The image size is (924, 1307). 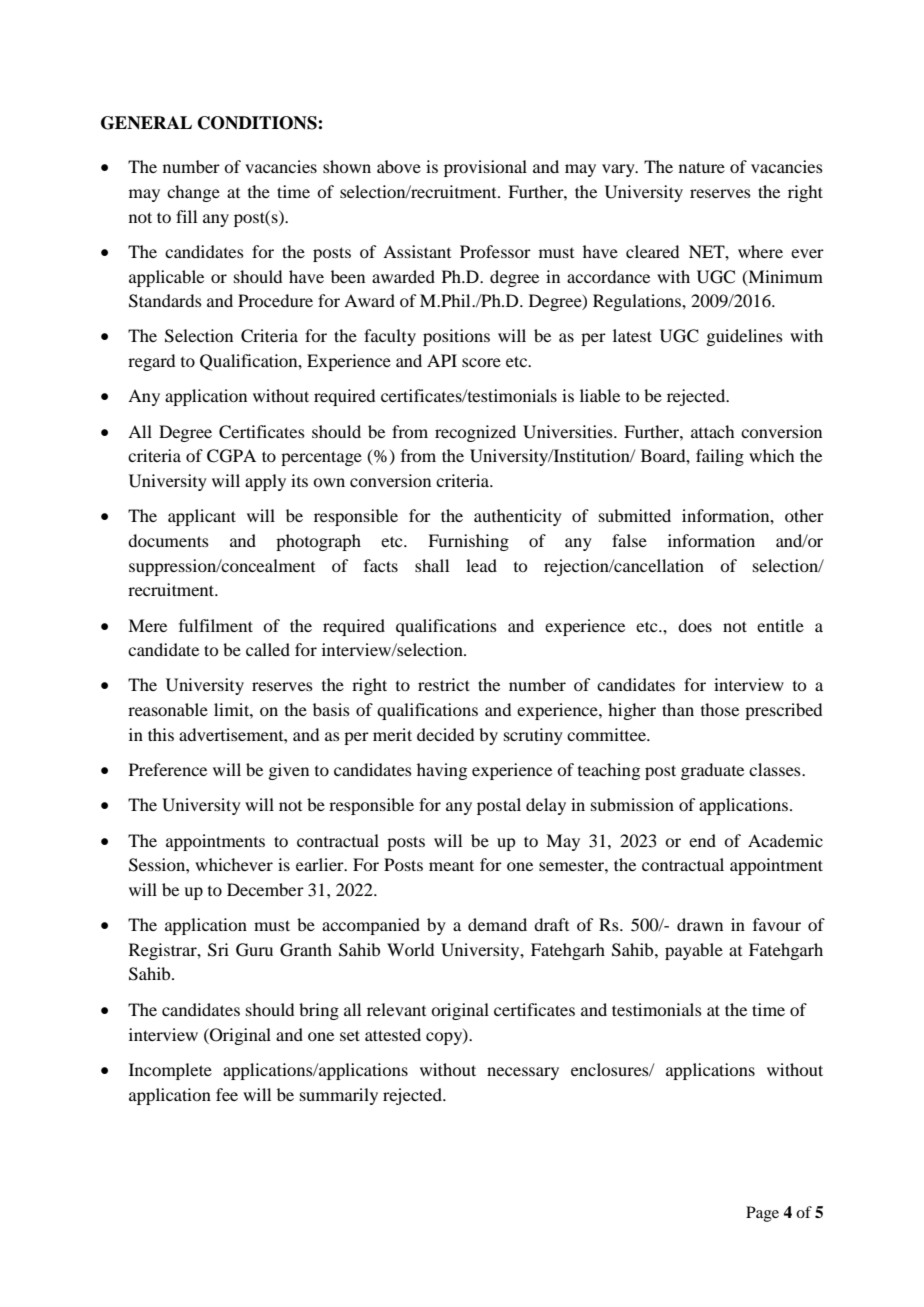 What do you see at coordinates (227, 1094) in the page?
I see `fee` at bounding box center [227, 1094].
